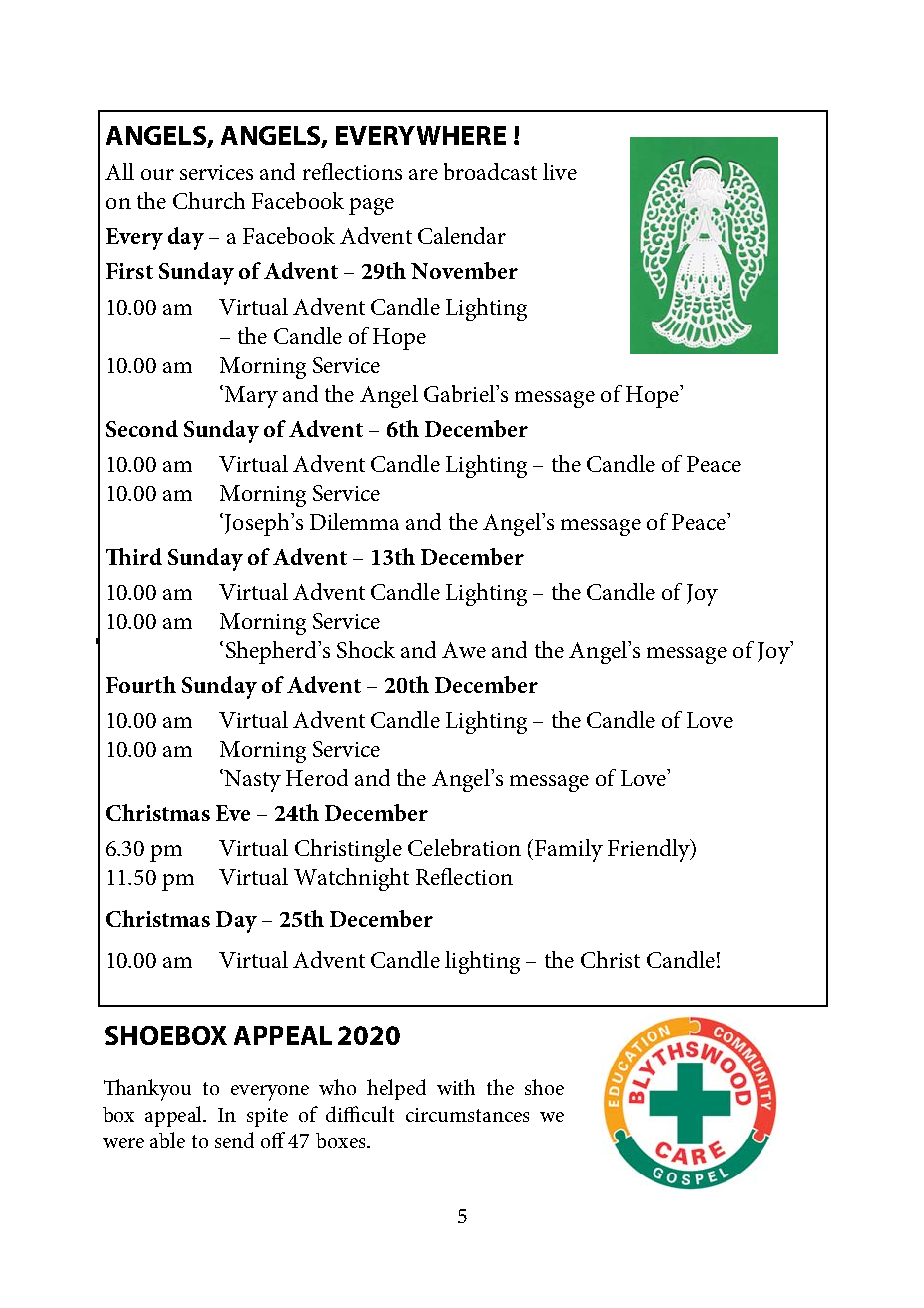 The height and width of the screenshot is (1308, 924). I want to click on Church, so click(209, 200).
